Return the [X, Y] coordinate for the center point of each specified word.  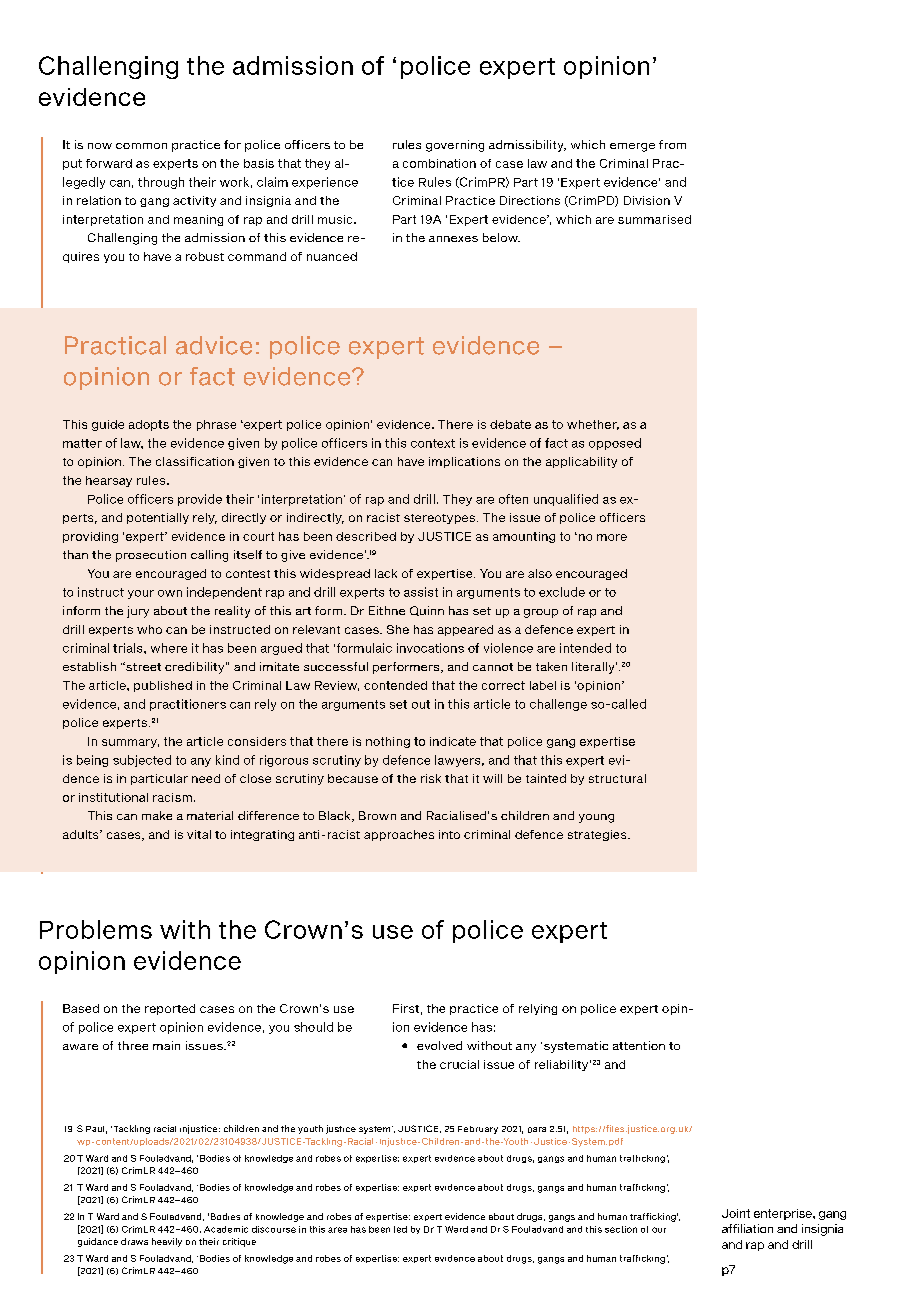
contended [395, 685]
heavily [167, 1242]
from [672, 144]
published [163, 686]
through [161, 183]
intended [585, 648]
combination [439, 163]
